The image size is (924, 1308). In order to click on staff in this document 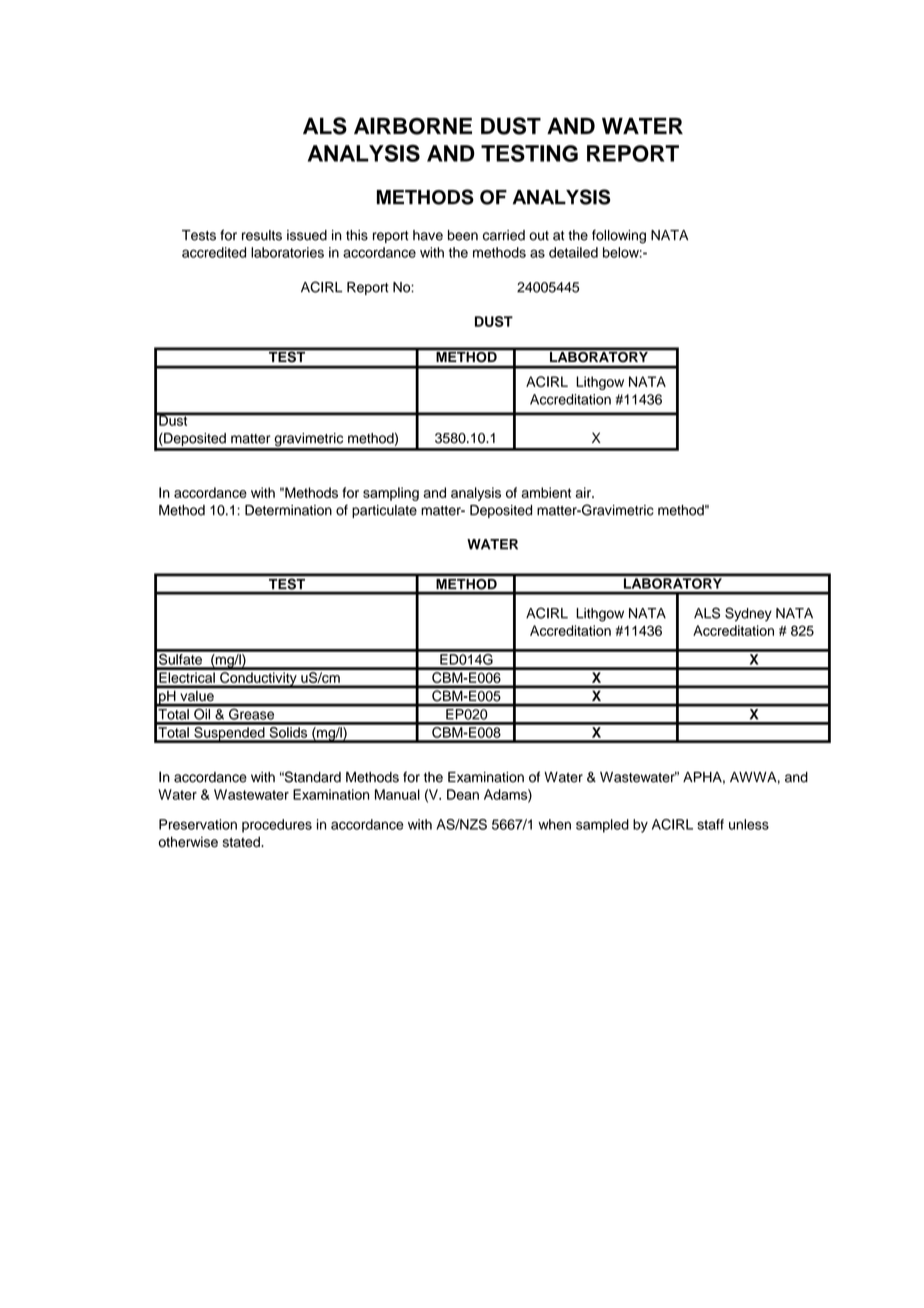, I will do `click(710, 824)`.
